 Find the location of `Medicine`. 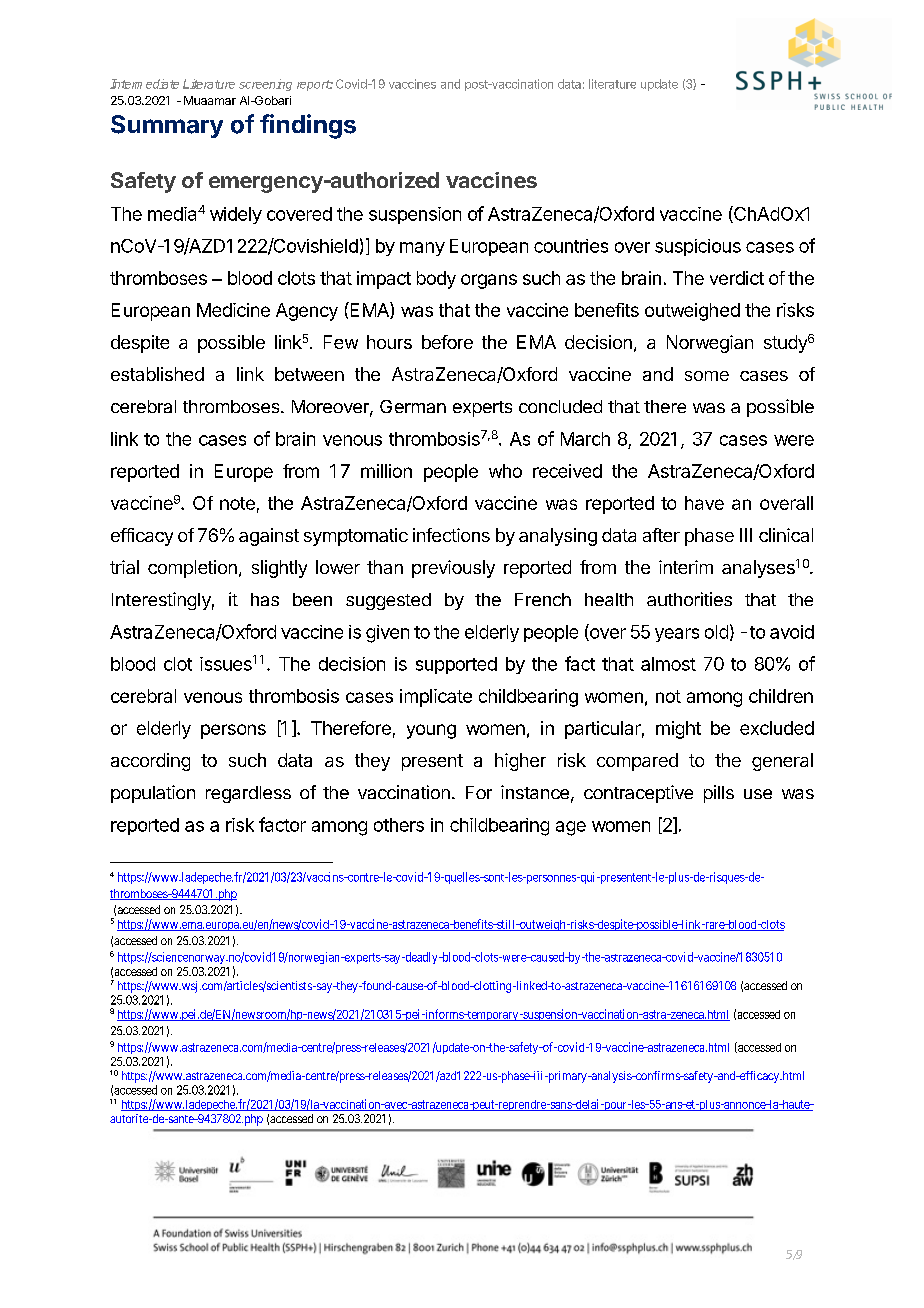

Medicine is located at coordinates (233, 310).
